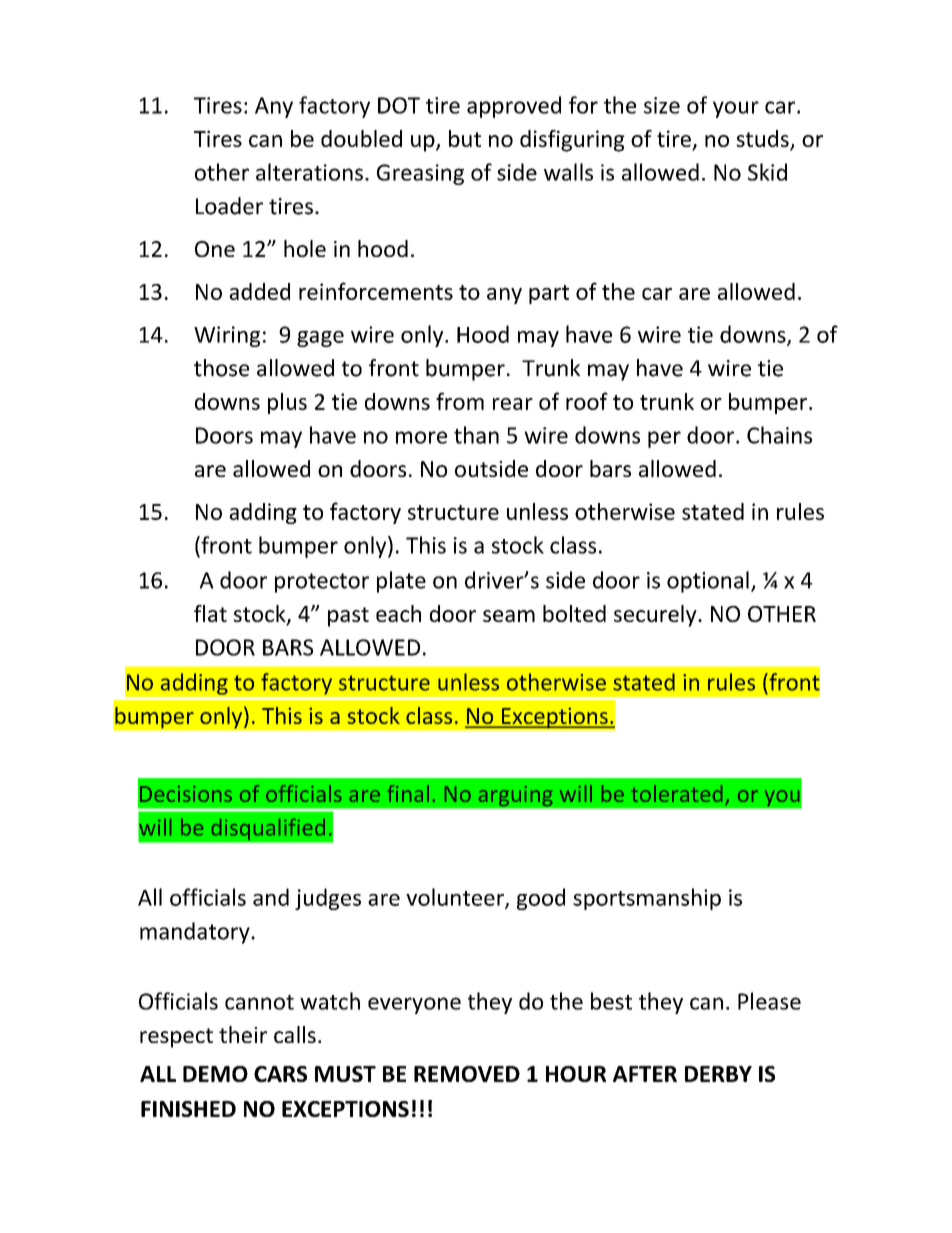 The height and width of the screenshot is (1233, 952). I want to click on alterations, so click(309, 172).
